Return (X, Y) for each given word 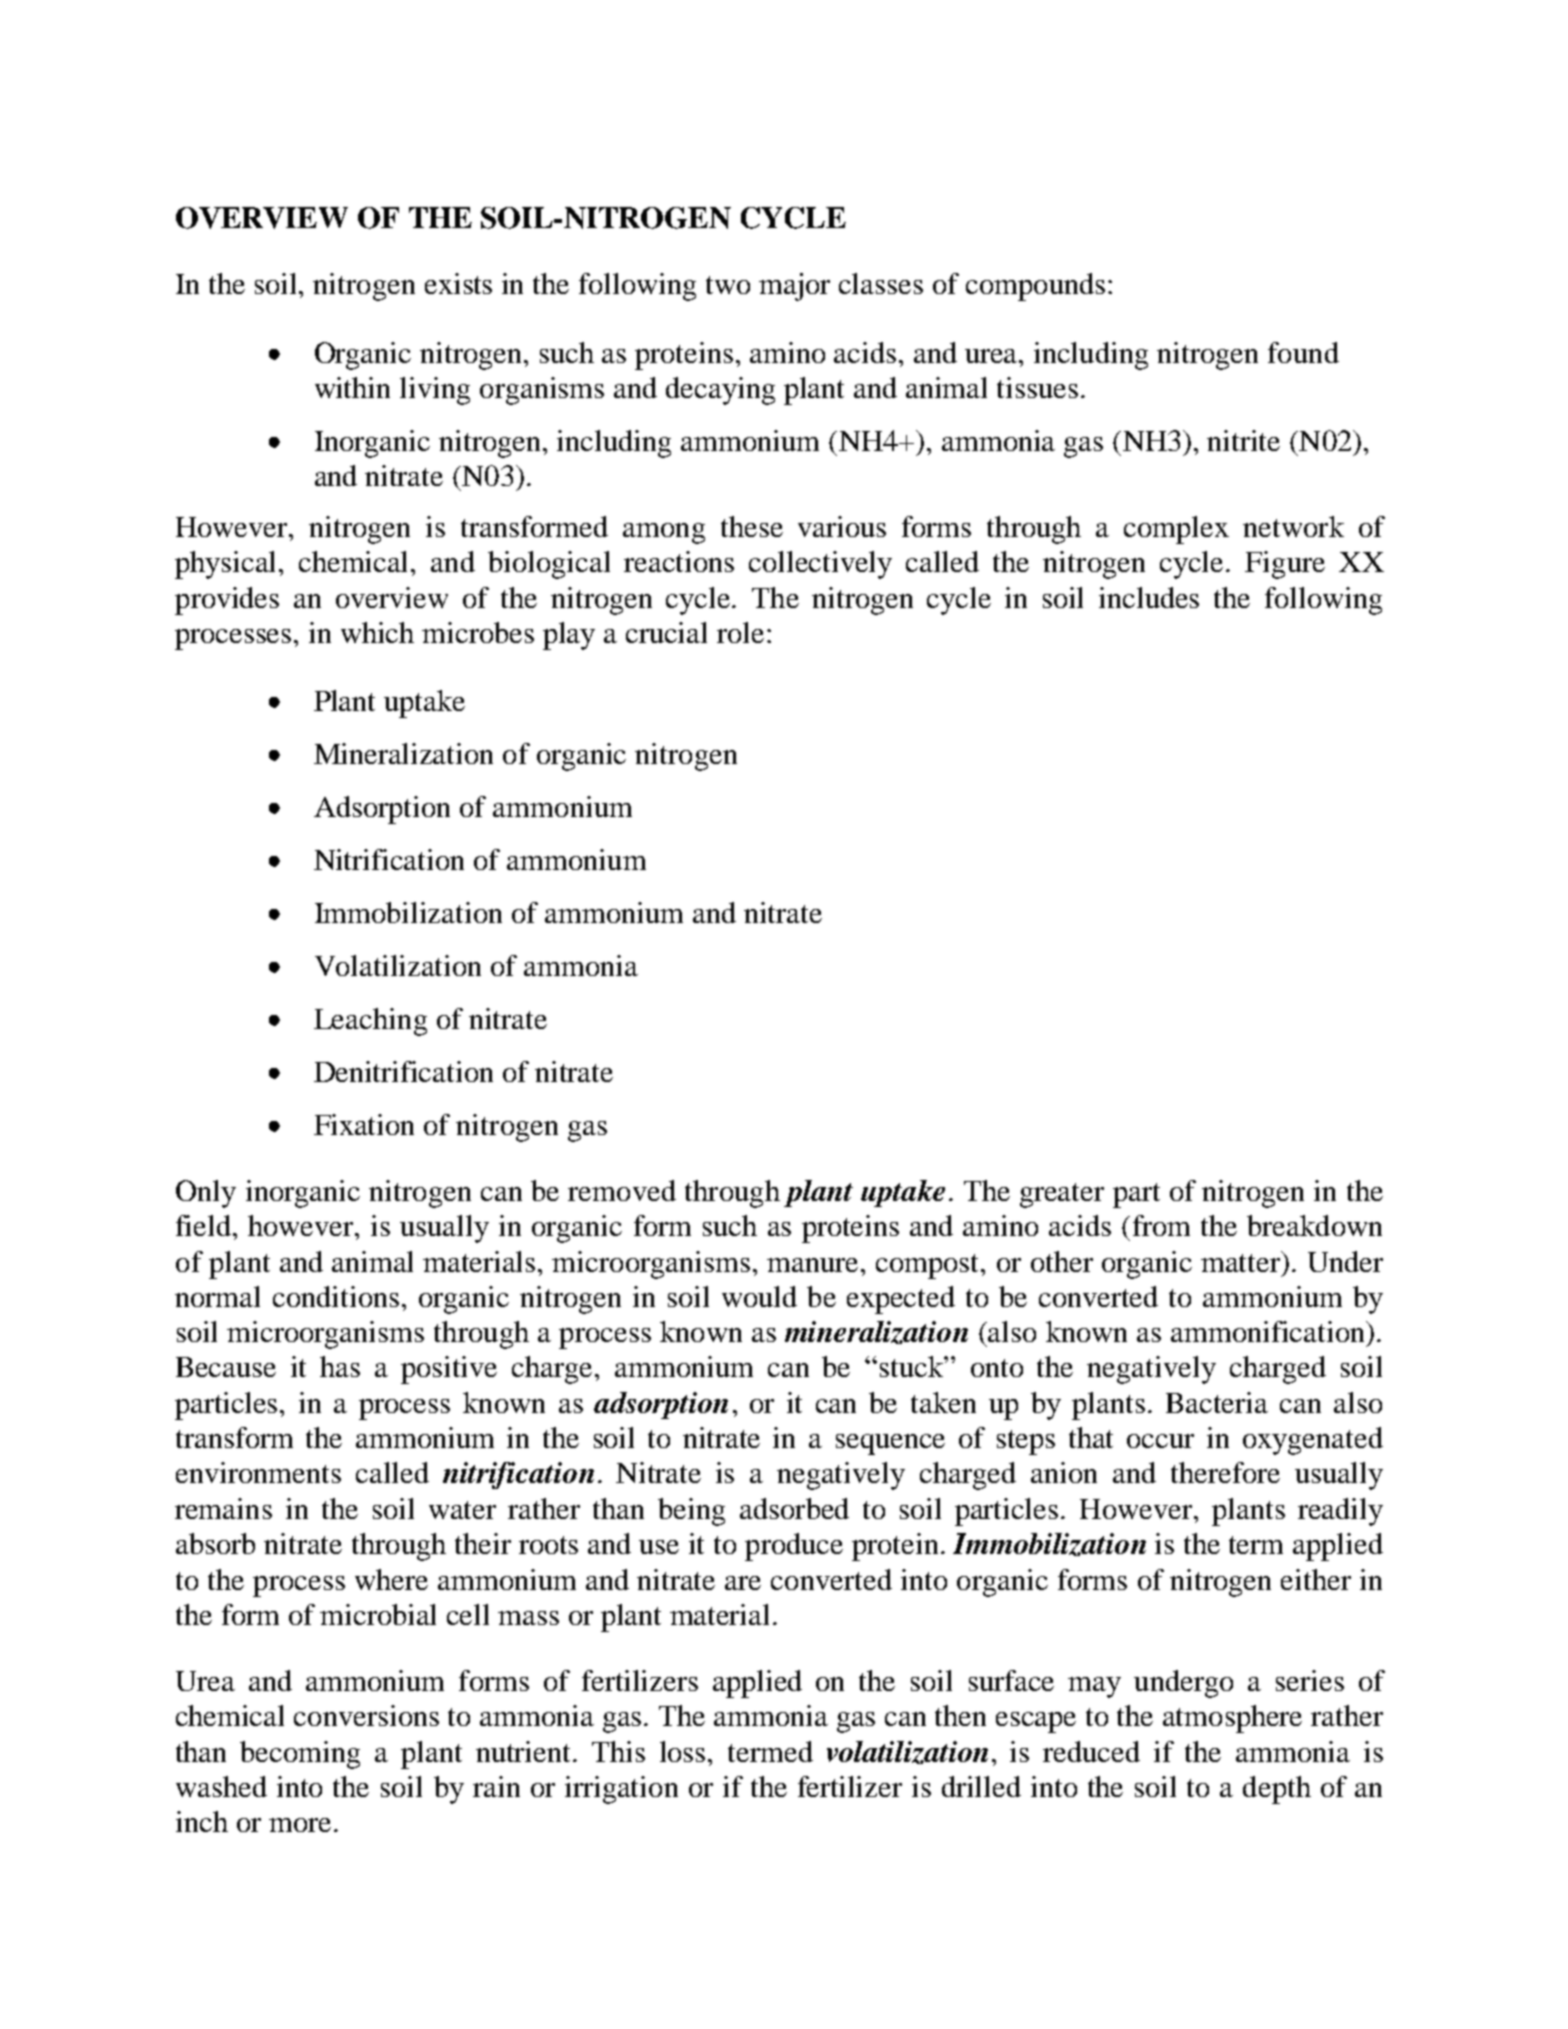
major (794, 287)
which (377, 632)
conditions (336, 1296)
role (740, 632)
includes (1149, 597)
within (352, 387)
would (759, 1296)
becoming (300, 1755)
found (1303, 352)
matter (1242, 1261)
